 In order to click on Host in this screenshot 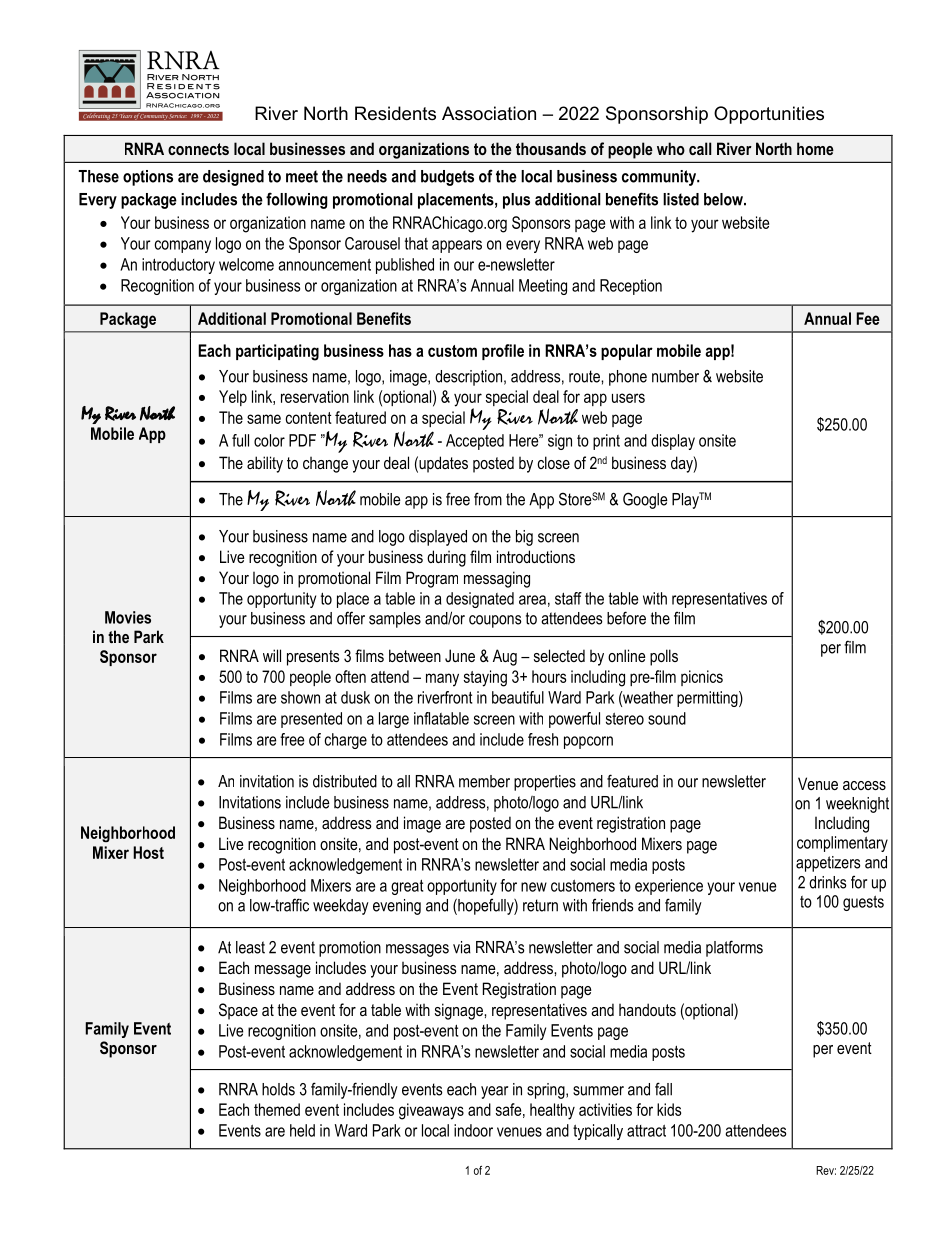, I will do `click(148, 852)`.
